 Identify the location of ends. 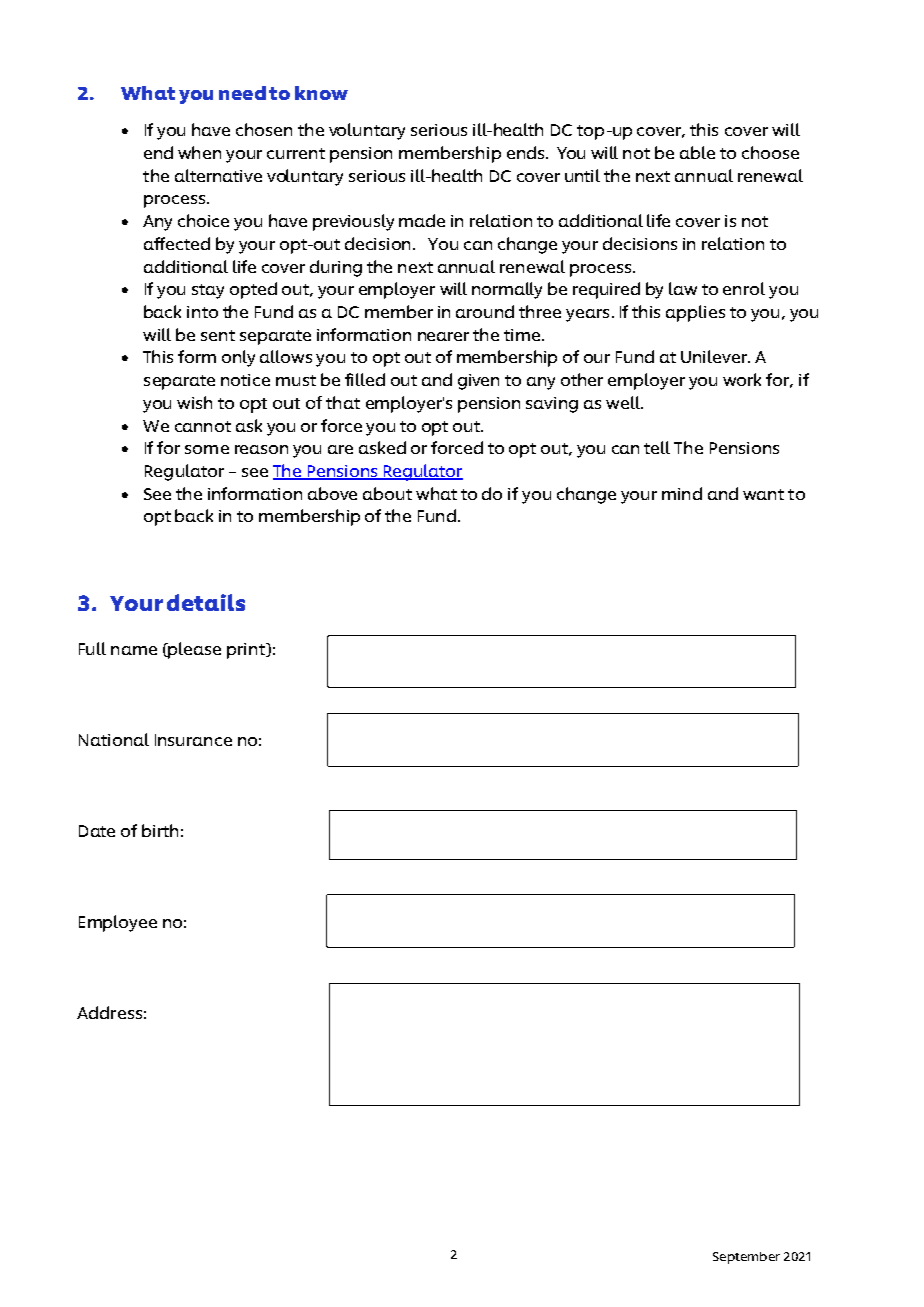
(527, 152).
